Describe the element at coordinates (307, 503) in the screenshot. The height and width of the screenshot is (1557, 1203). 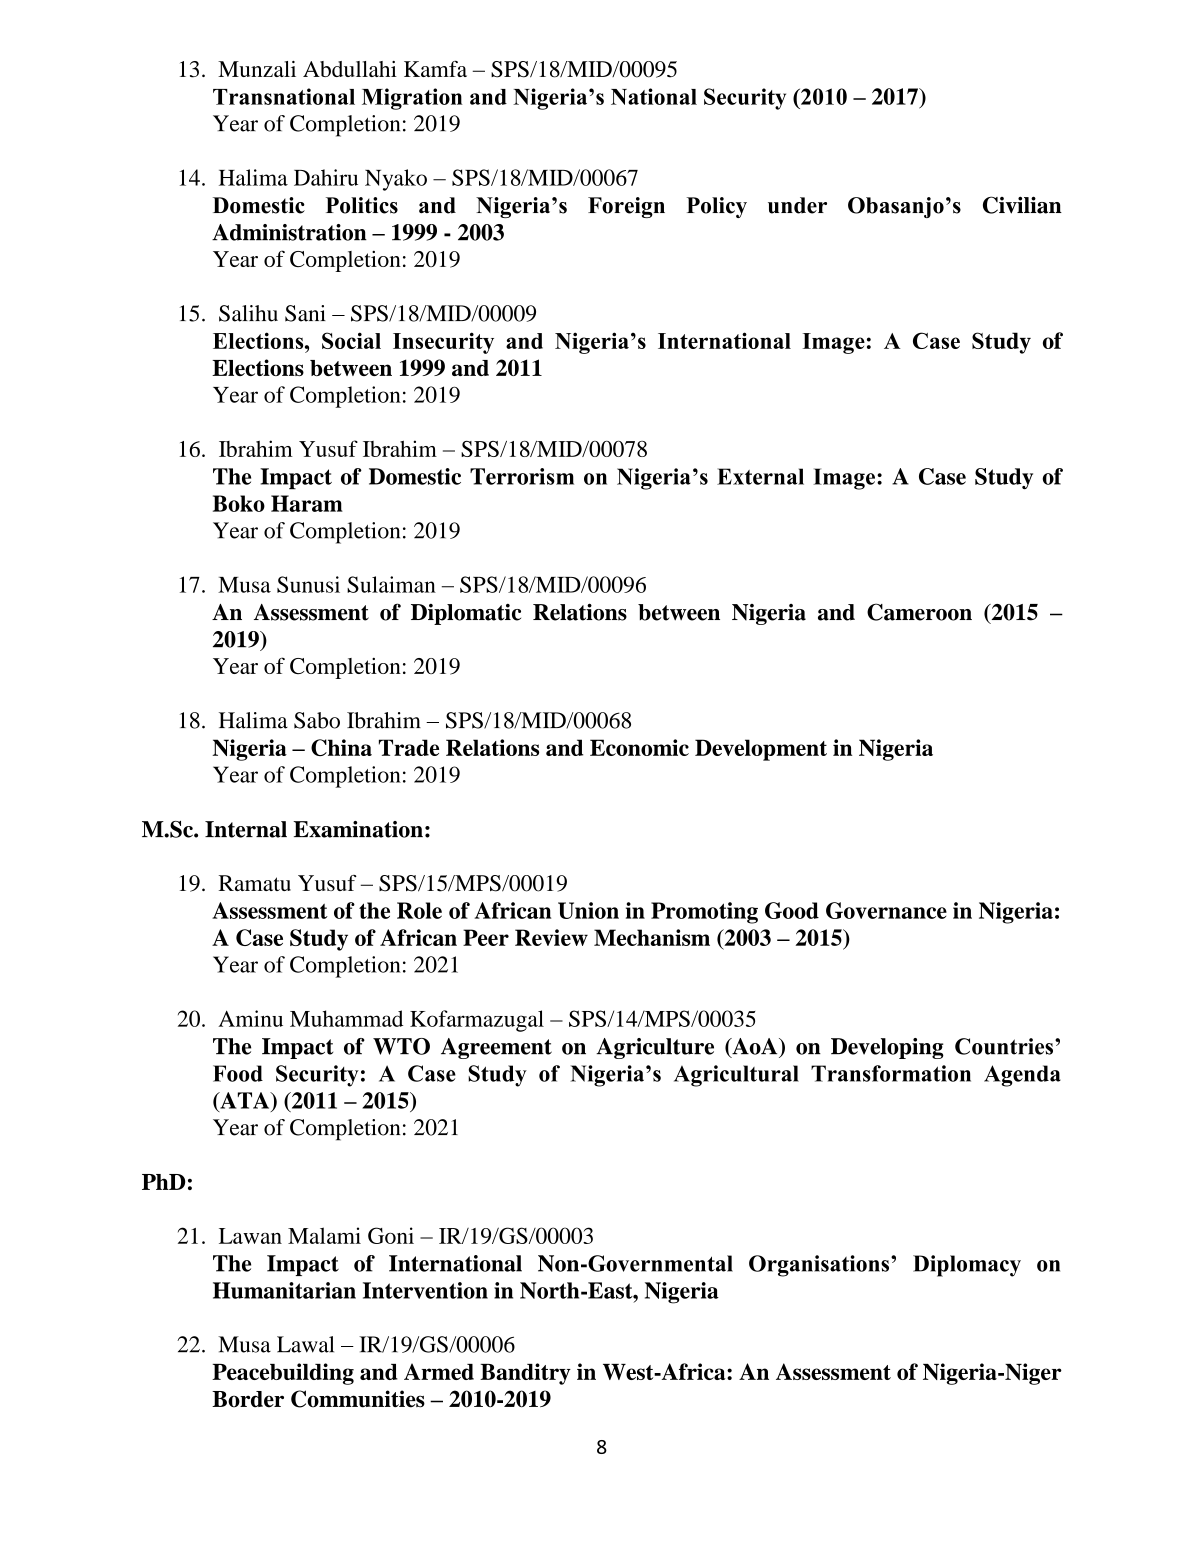
I see `Haram` at that location.
